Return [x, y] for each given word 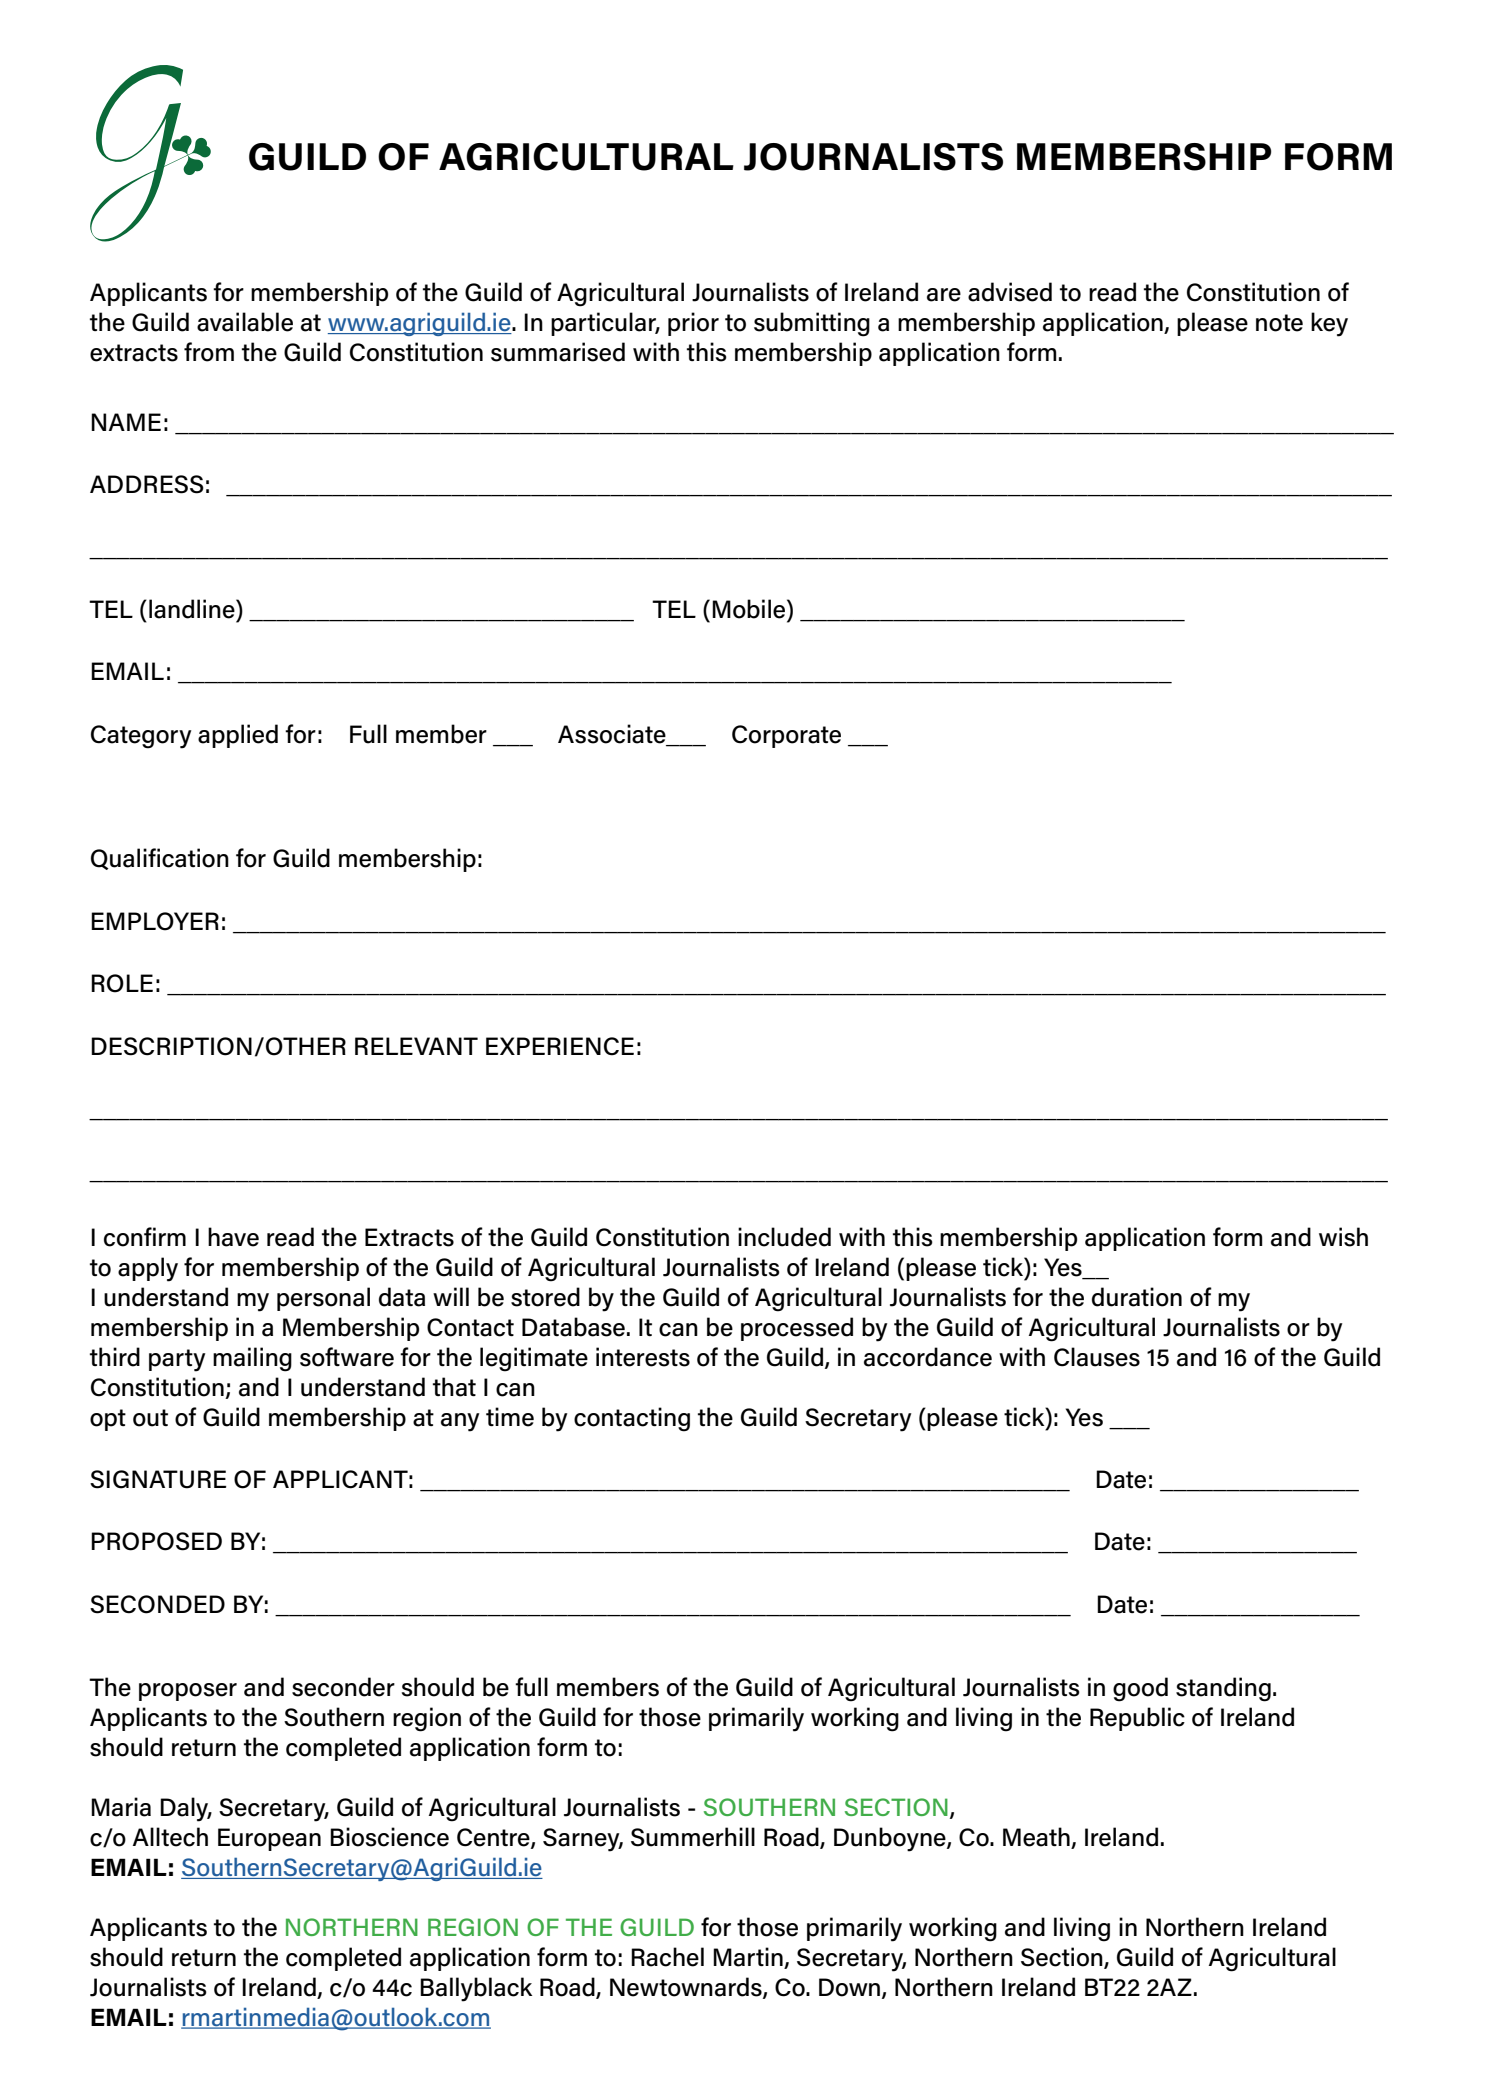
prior [693, 324]
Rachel [667, 1957]
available [245, 322]
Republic [1137, 1719]
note [1279, 323]
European [269, 1839]
